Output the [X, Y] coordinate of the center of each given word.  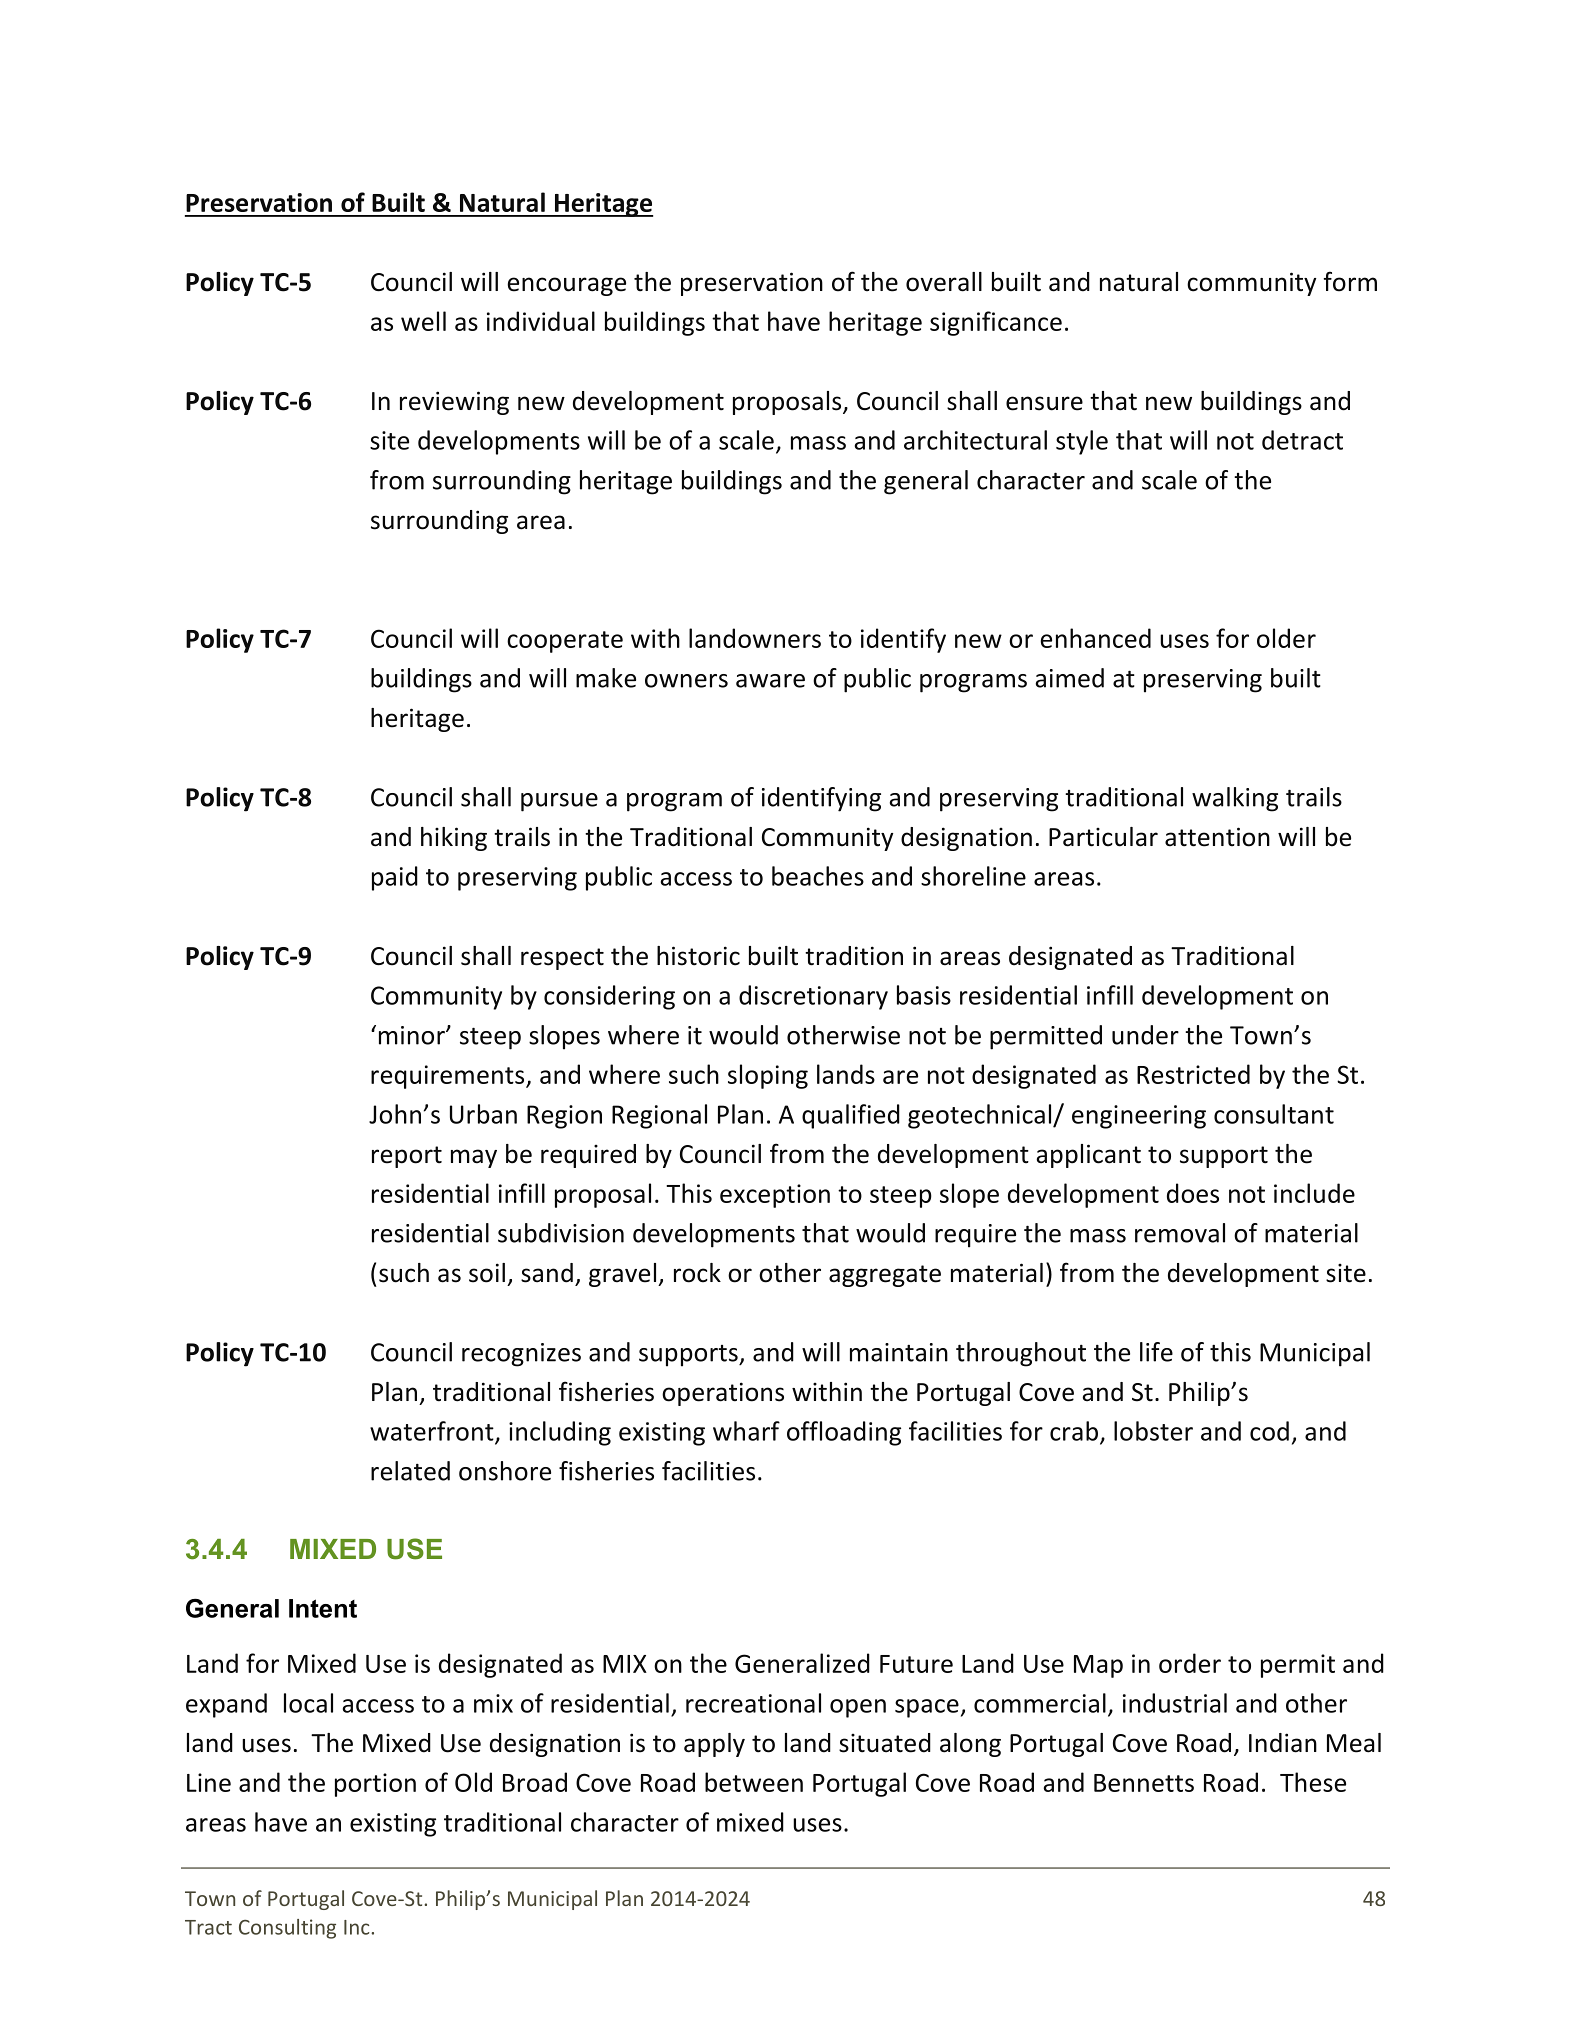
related [410, 1471]
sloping [768, 1076]
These [1313, 1782]
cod [1269, 1431]
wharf [746, 1431]
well [423, 321]
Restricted [1193, 1074]
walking [1235, 799]
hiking [454, 839]
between [754, 1782]
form [1350, 281]
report [407, 1157]
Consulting [287, 1929]
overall [944, 282]
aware [770, 681]
